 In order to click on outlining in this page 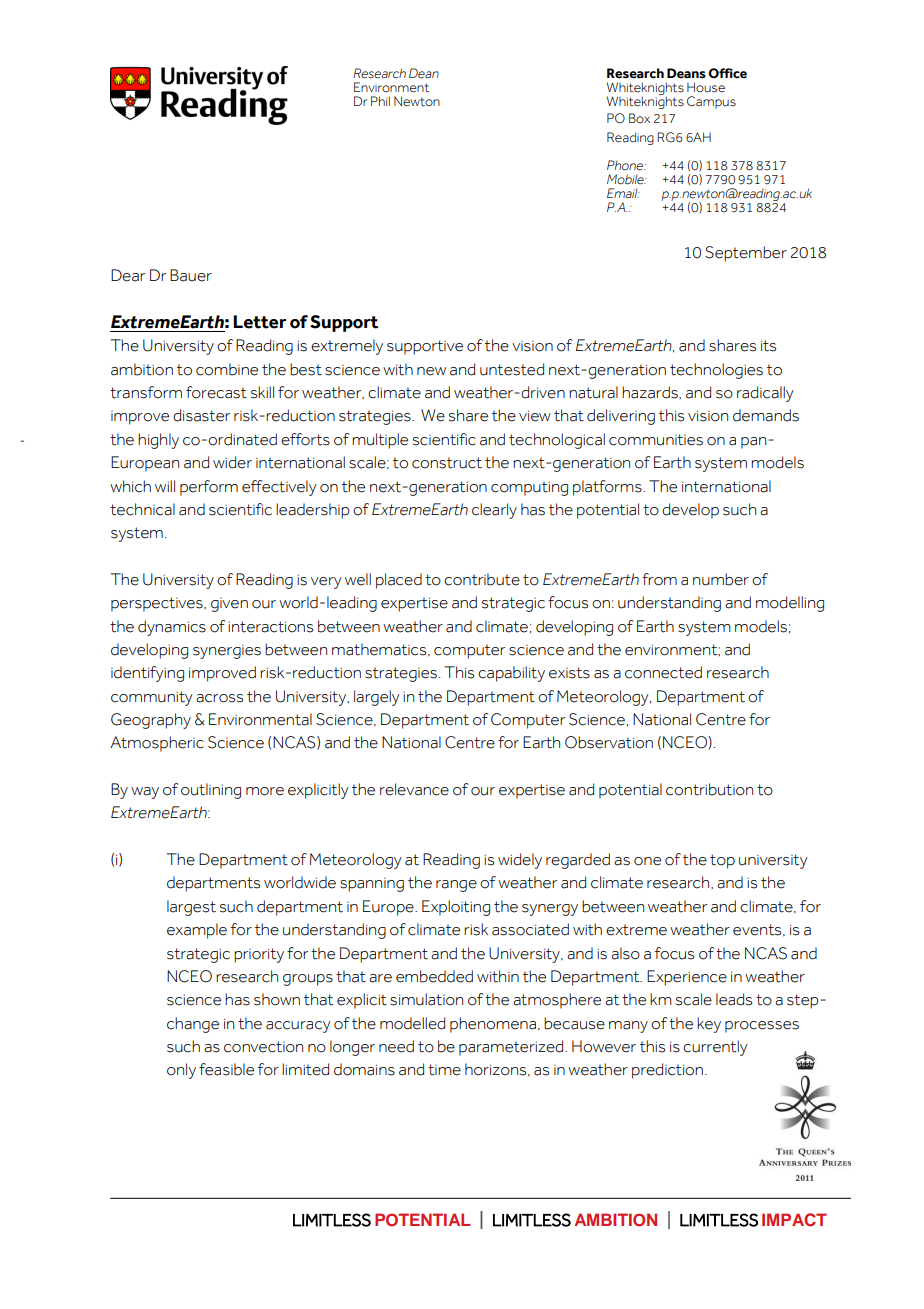, I will do `click(211, 791)`.
